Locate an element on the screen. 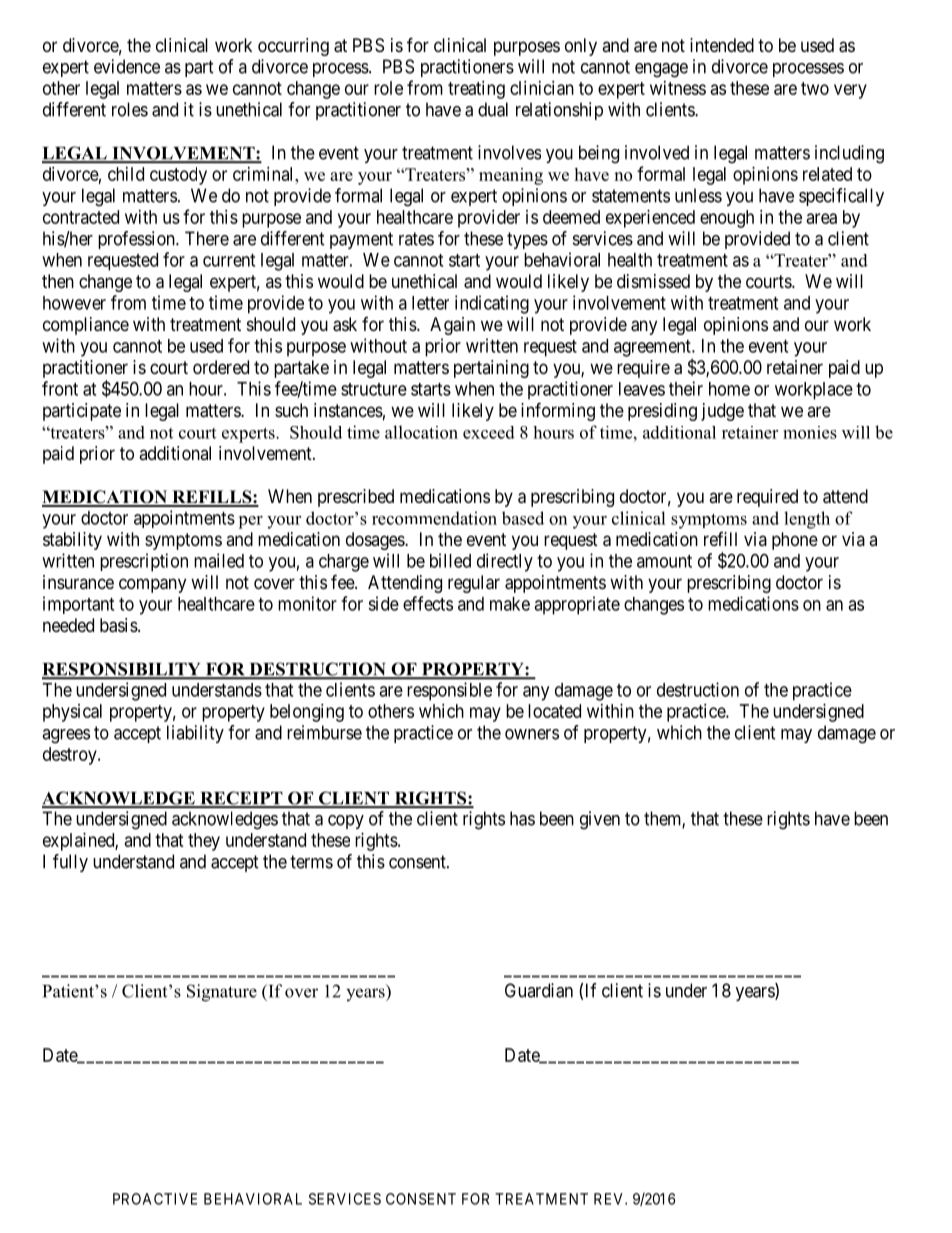 The width and height of the screenshot is (952, 1233). liability is located at coordinates (195, 734).
